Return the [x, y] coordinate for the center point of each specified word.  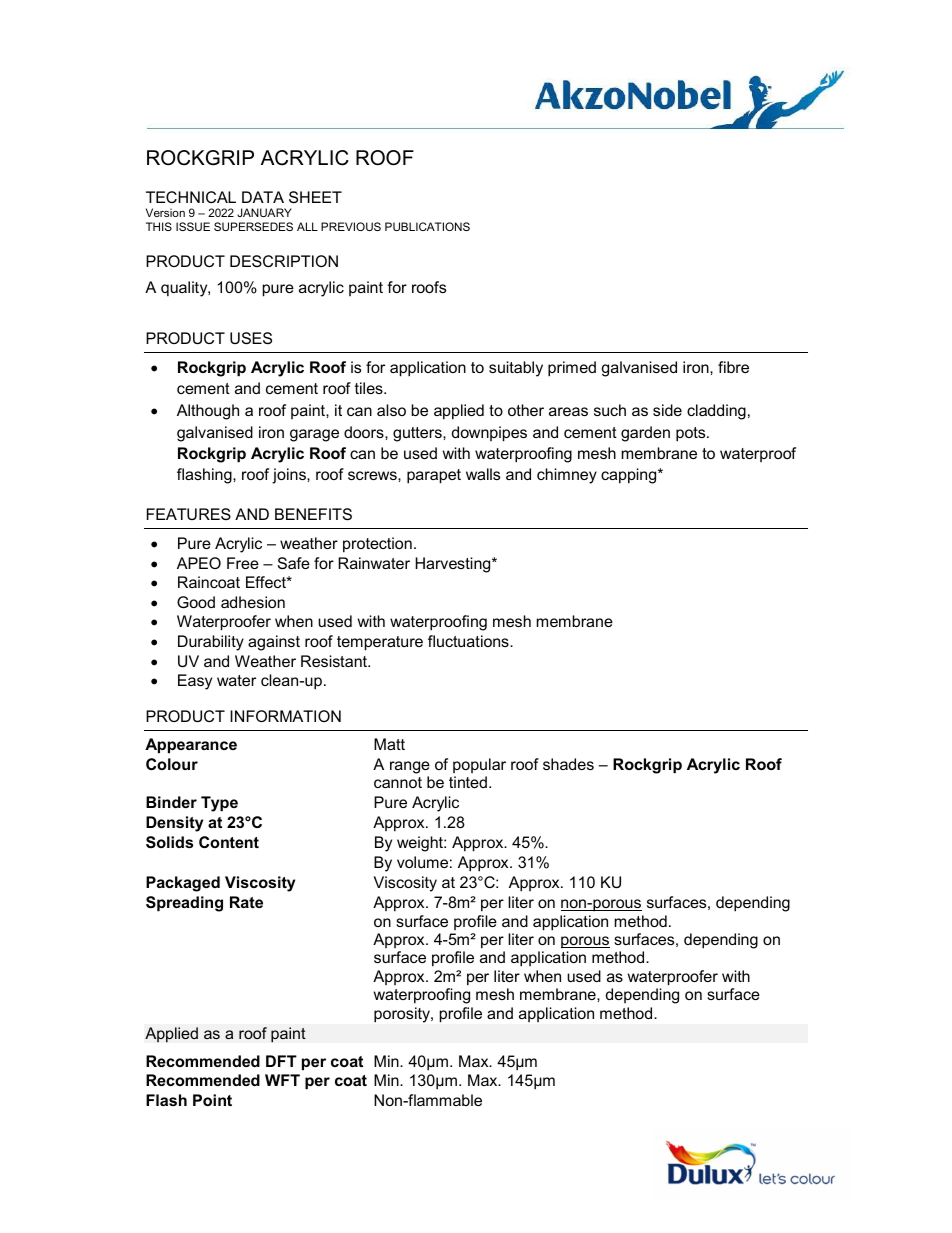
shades [568, 764]
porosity [403, 1015]
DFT [281, 1061]
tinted [468, 782]
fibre [733, 367]
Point [212, 1100]
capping [630, 476]
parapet [434, 476]
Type [219, 804]
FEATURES [189, 514]
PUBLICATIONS [427, 226]
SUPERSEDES [253, 226]
